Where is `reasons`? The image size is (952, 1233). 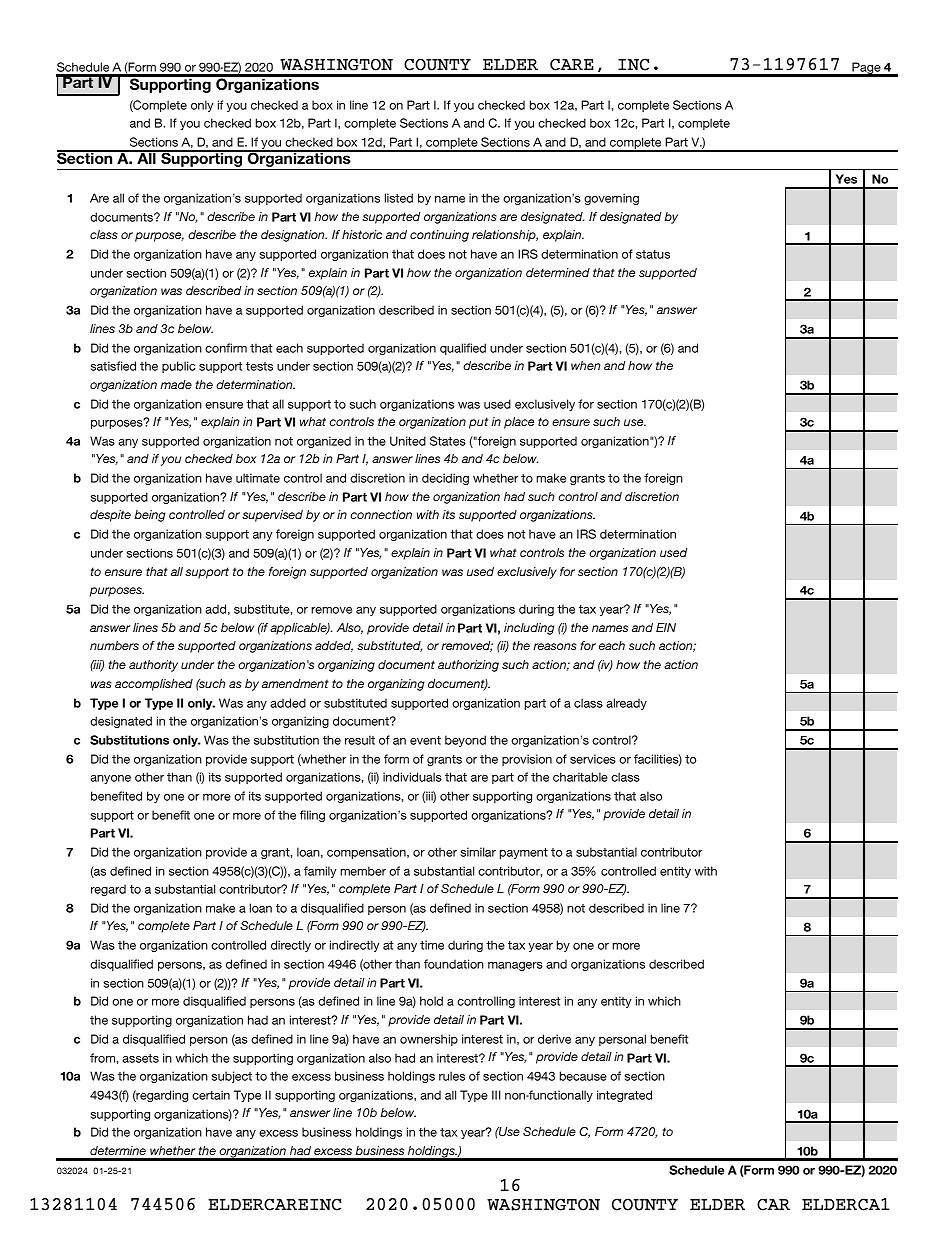
reasons is located at coordinates (555, 646).
